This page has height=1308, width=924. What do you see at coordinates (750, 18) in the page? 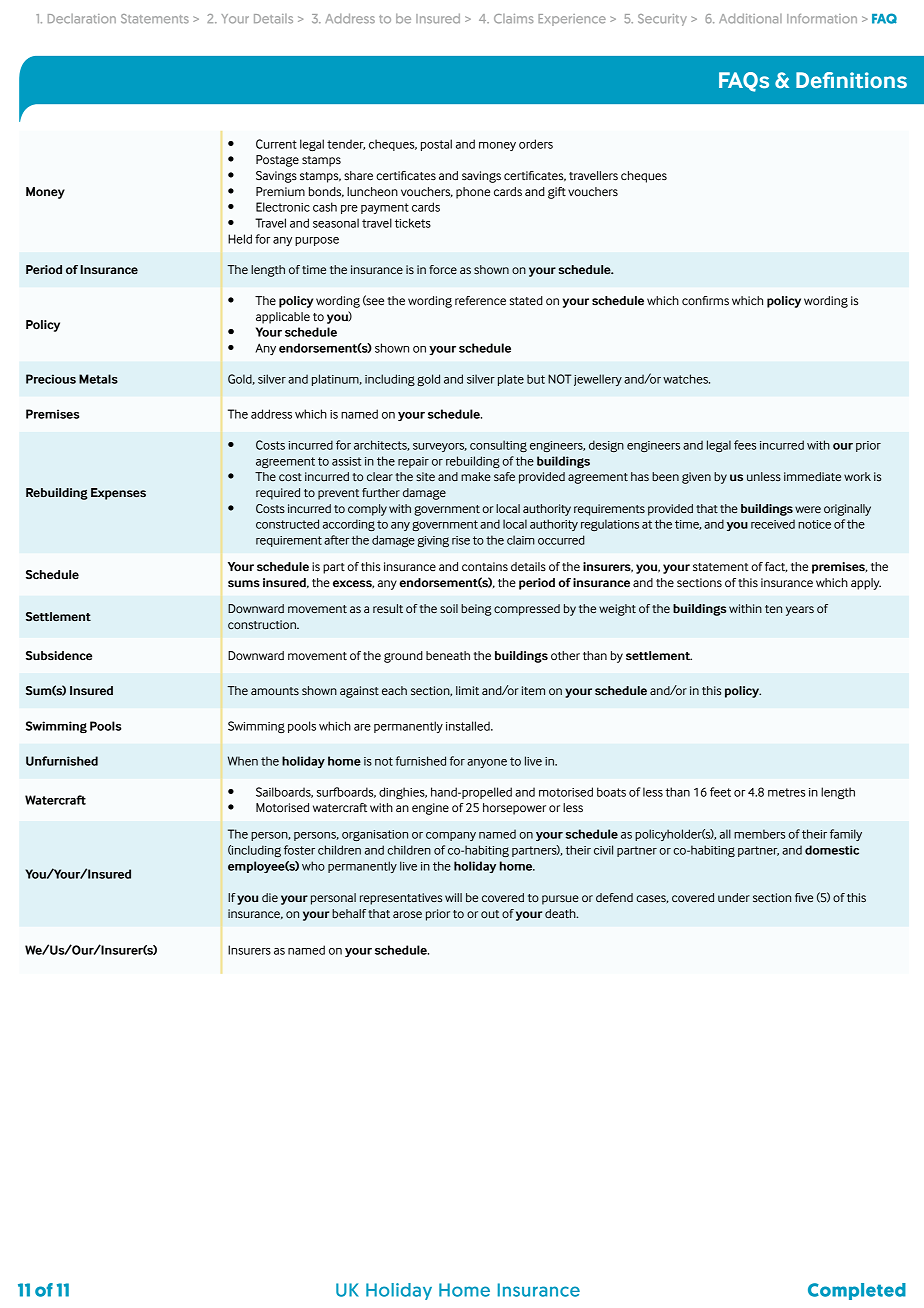
I see `Additional` at bounding box center [750, 18].
